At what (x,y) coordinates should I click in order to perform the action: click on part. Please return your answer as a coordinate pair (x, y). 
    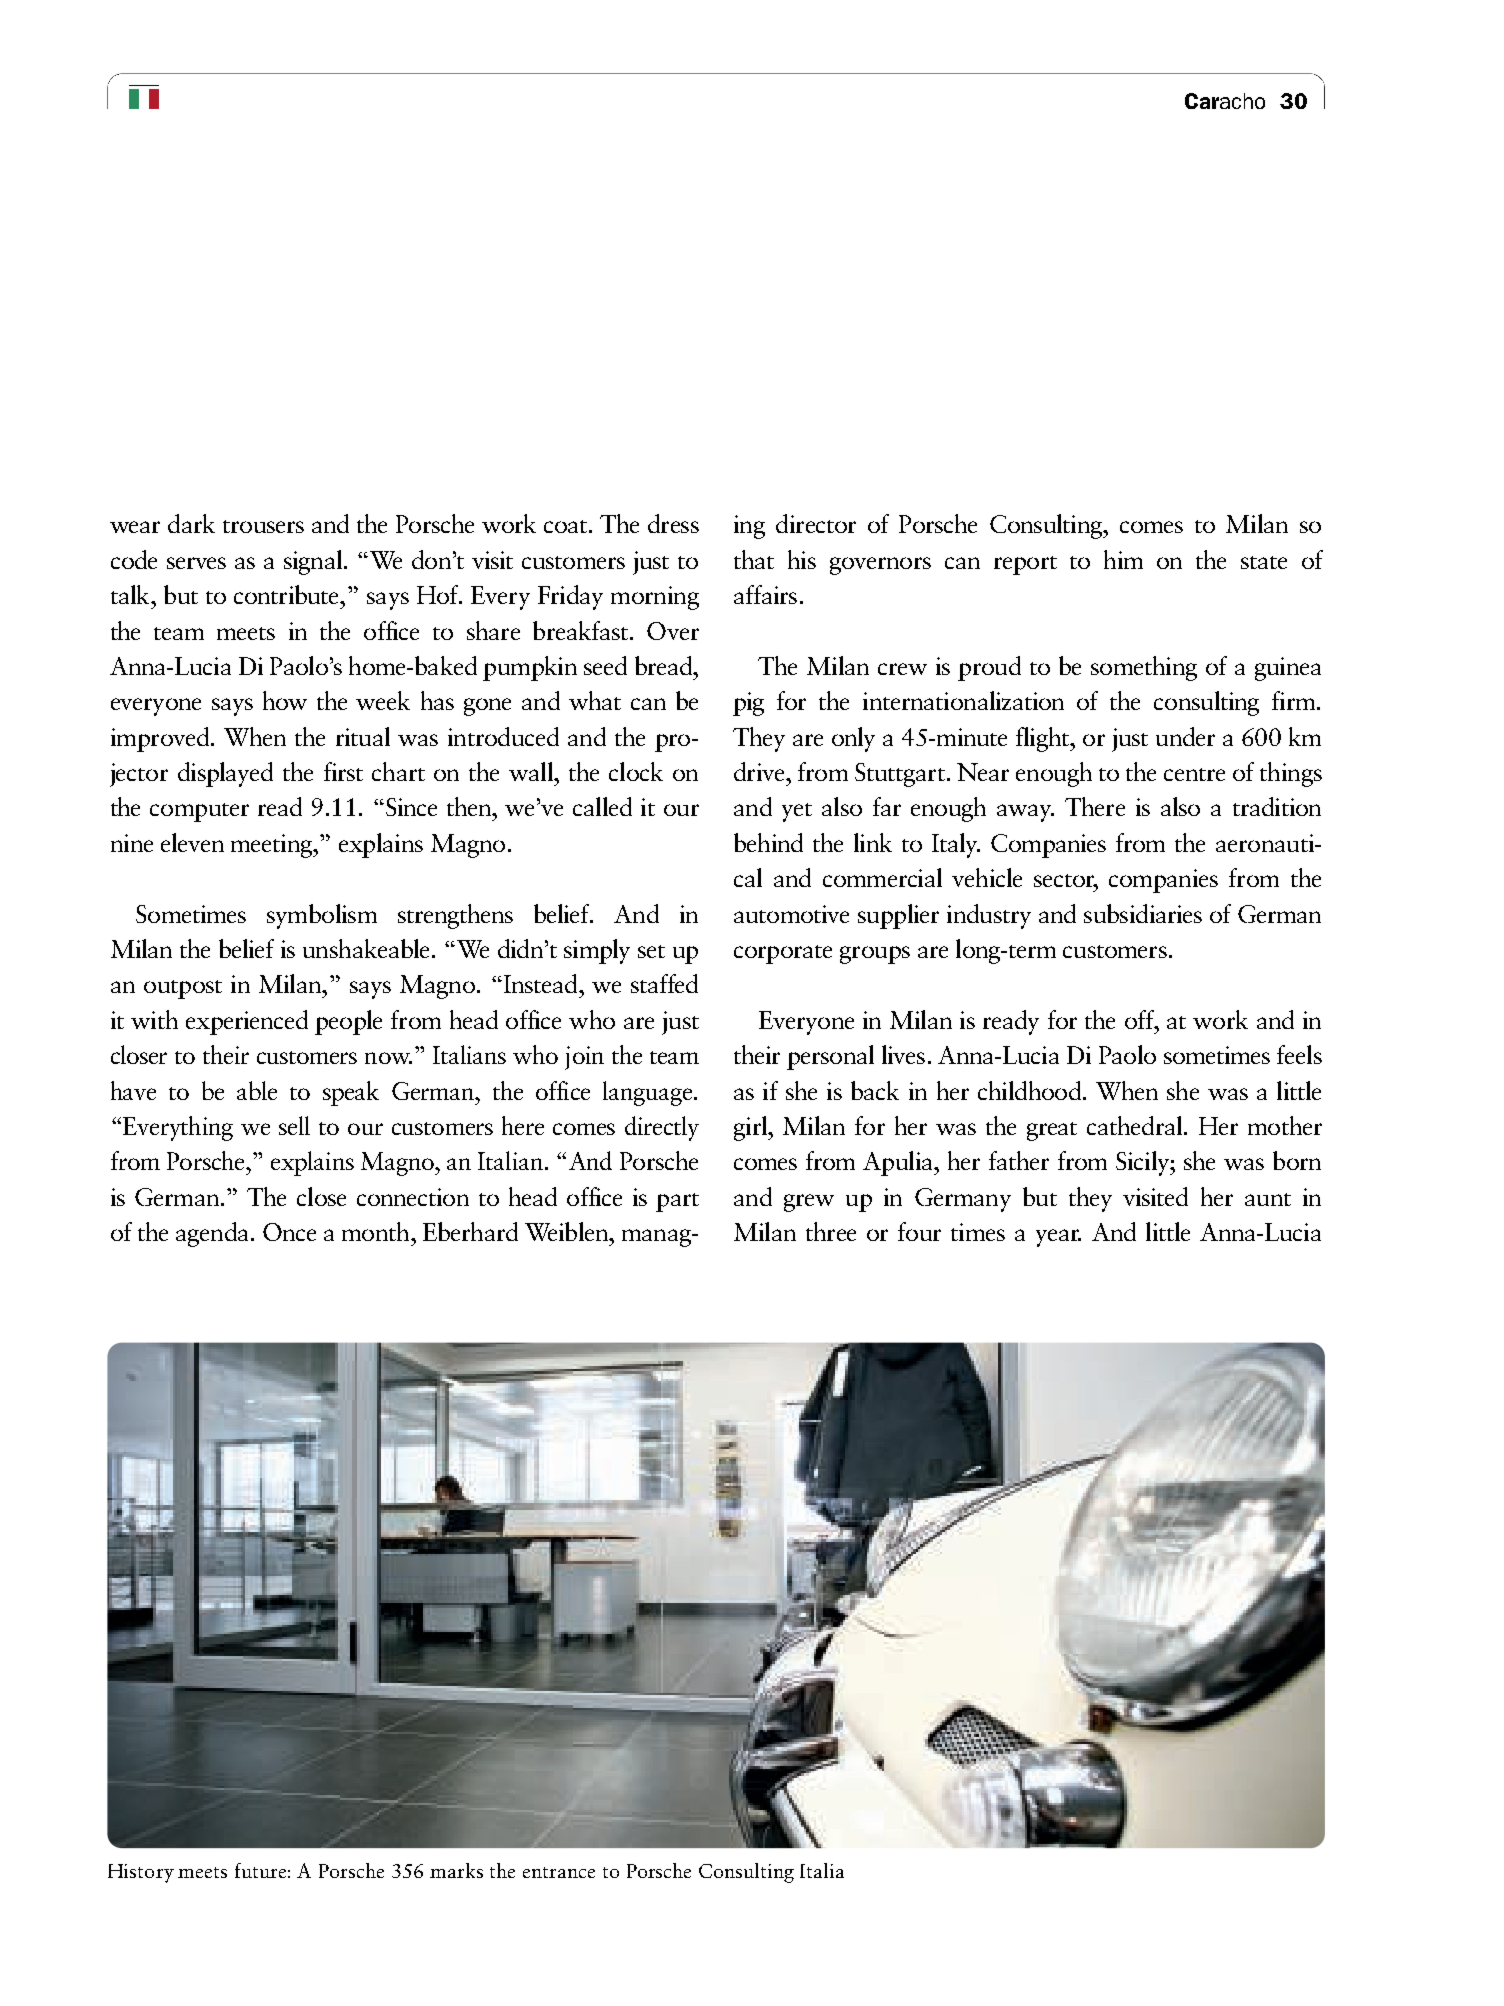
    Looking at the image, I should click on (677, 1202).
